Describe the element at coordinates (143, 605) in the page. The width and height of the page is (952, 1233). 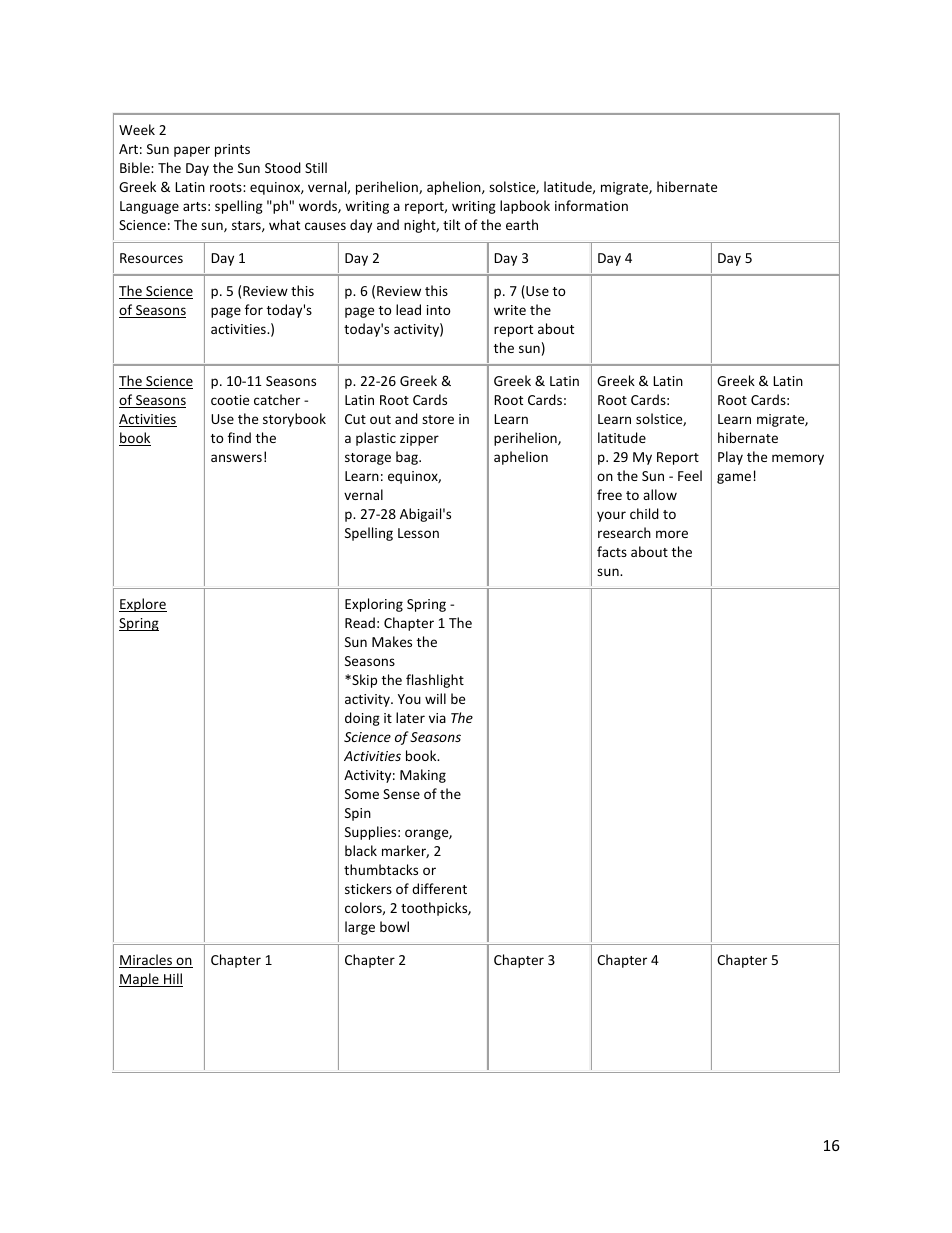
I see `Explore` at that location.
